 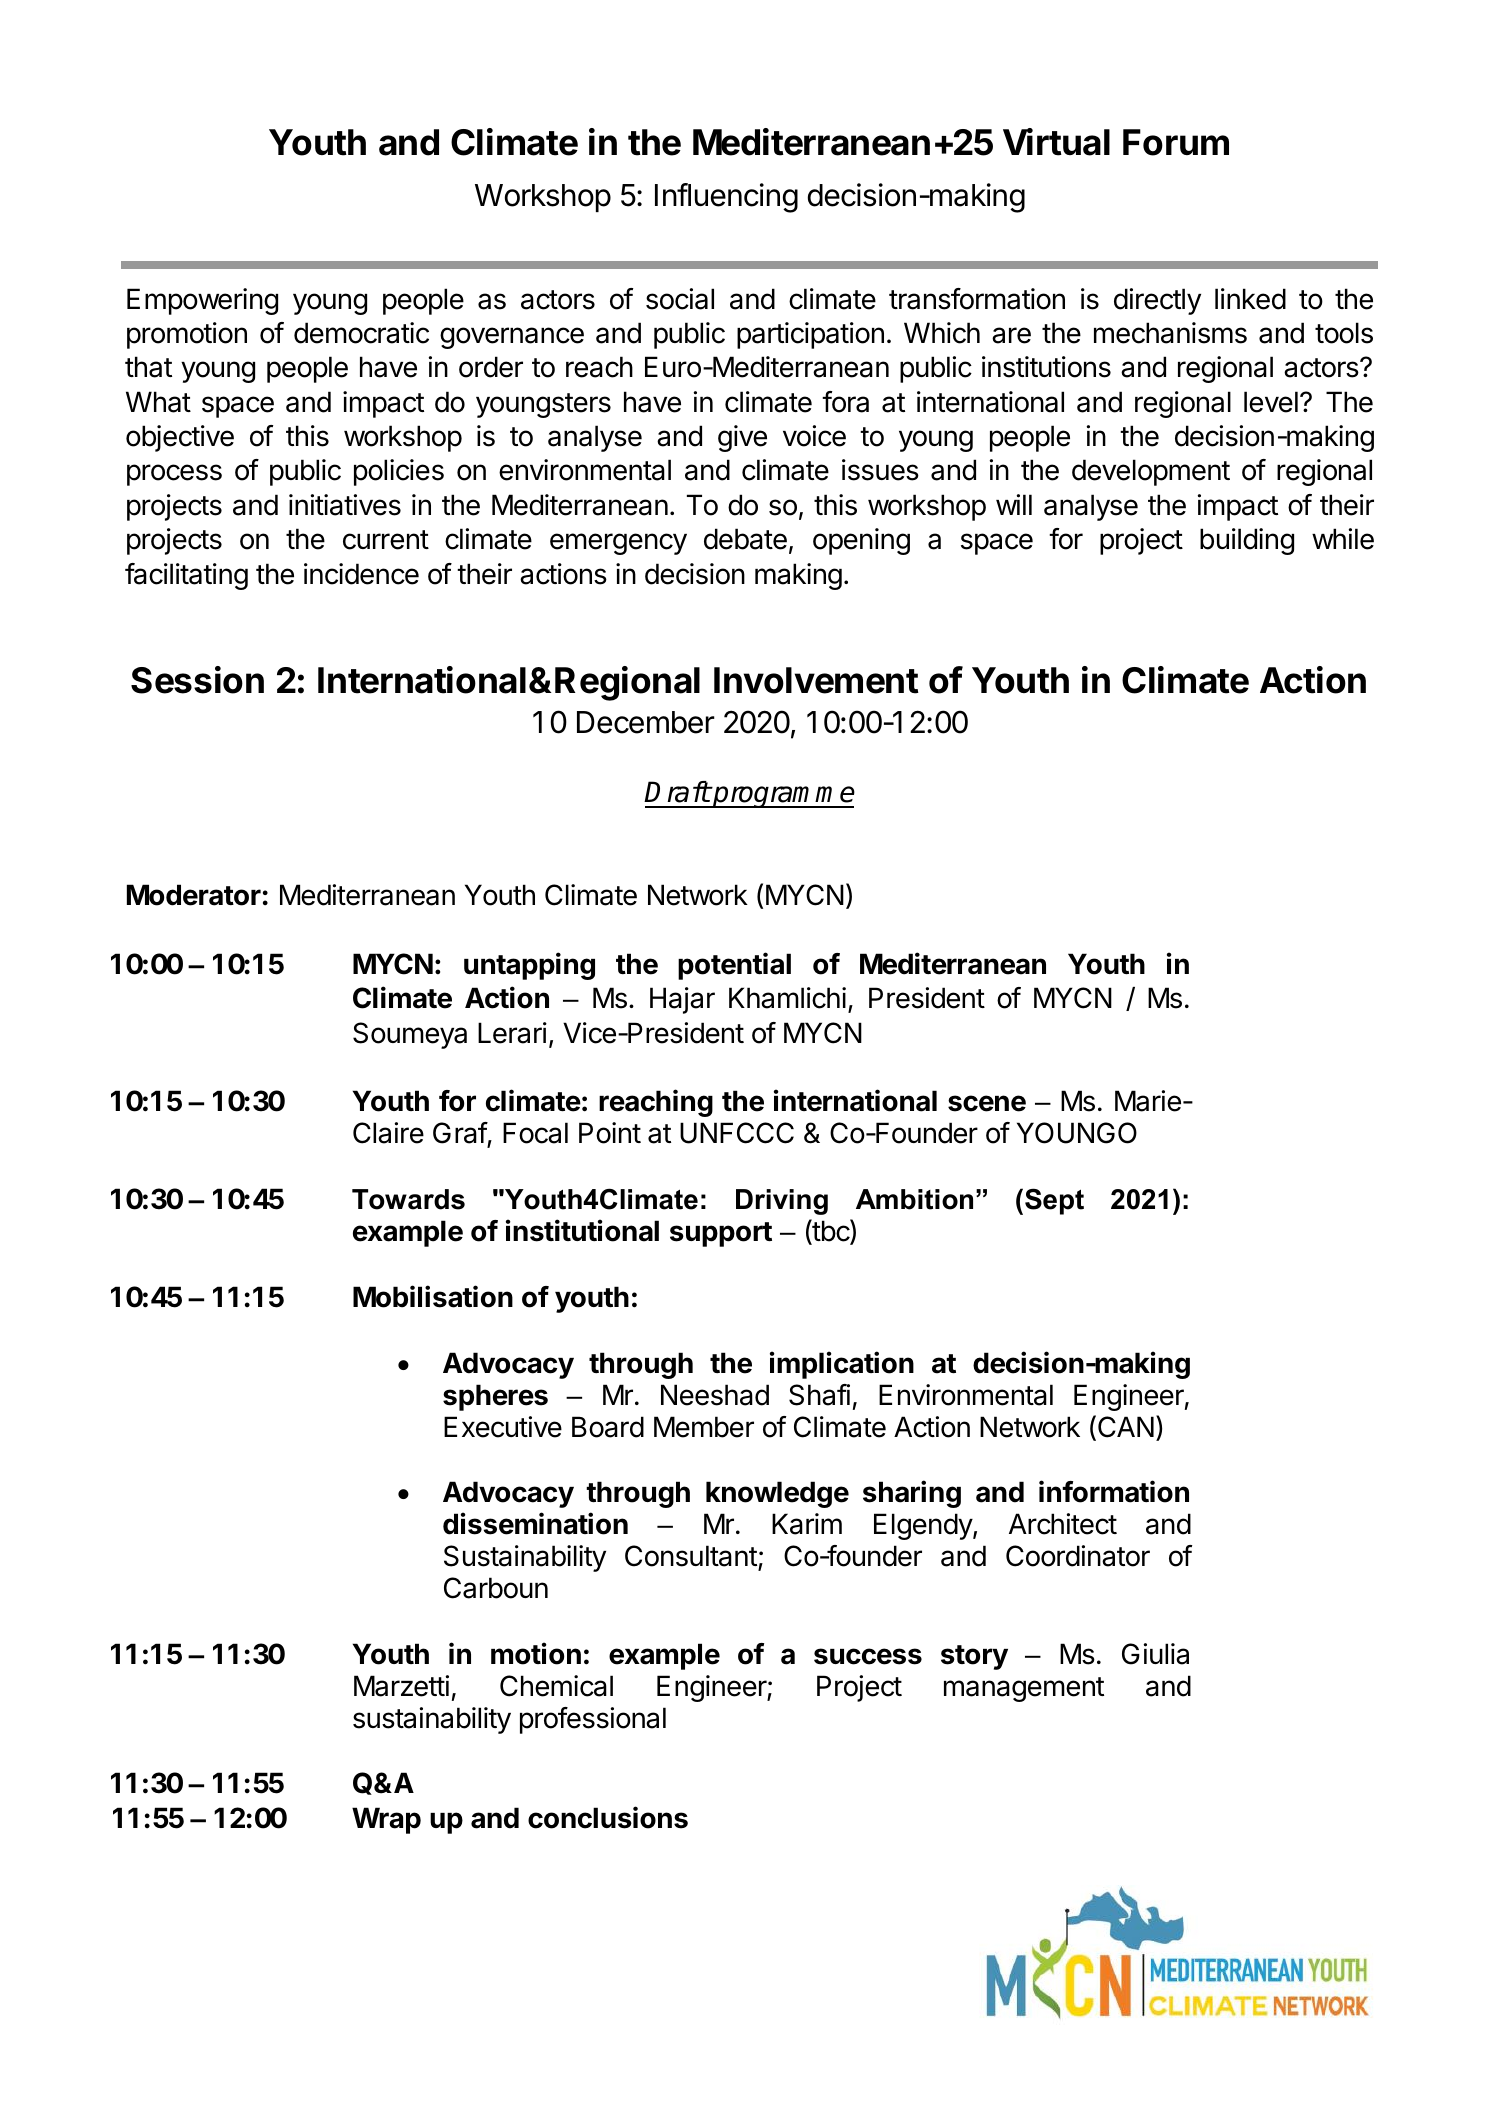 I want to click on Influencing, so click(x=726, y=198).
